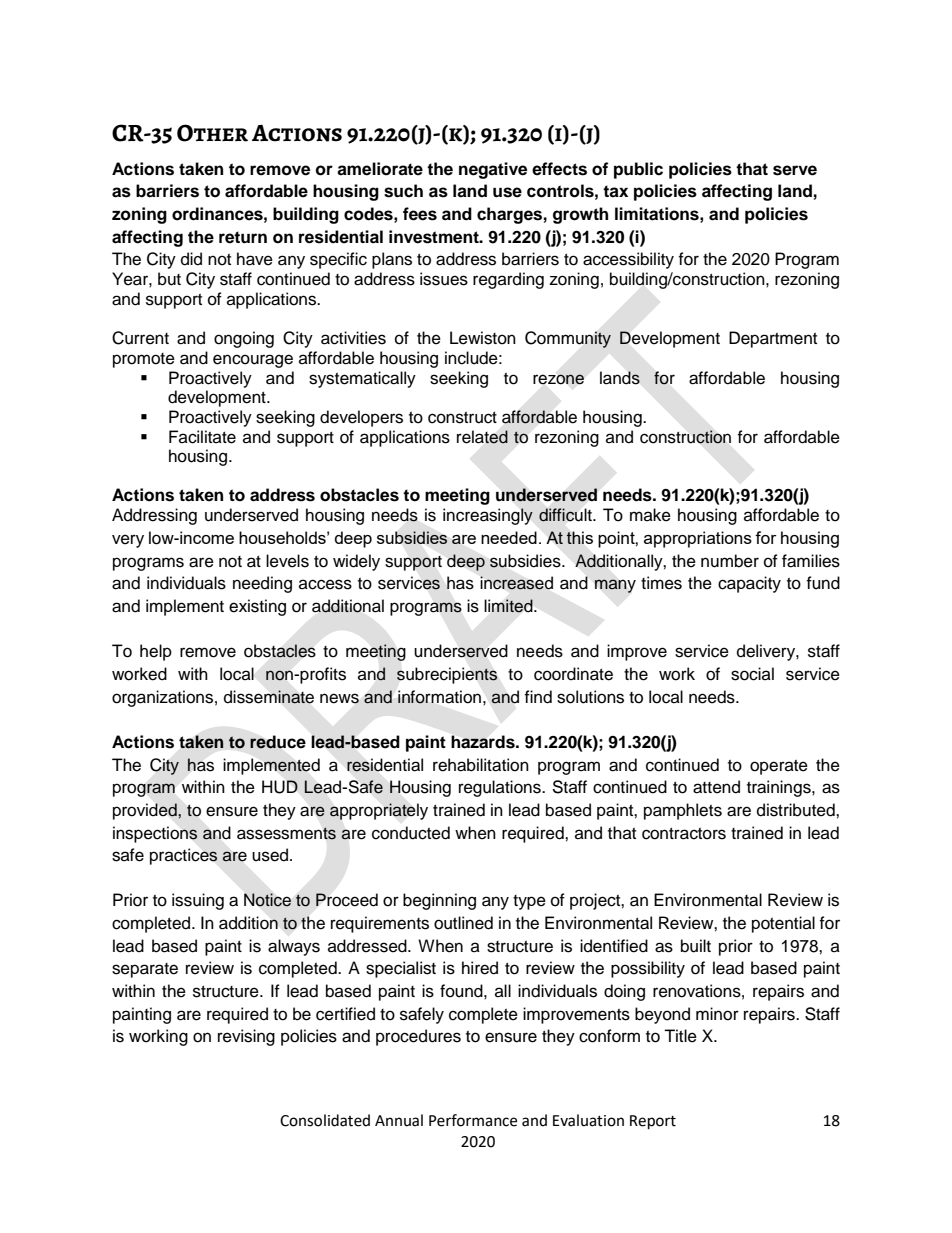 Image resolution: width=952 pixels, height=1233 pixels. Describe the element at coordinates (198, 901) in the page. I see `issuing` at that location.
